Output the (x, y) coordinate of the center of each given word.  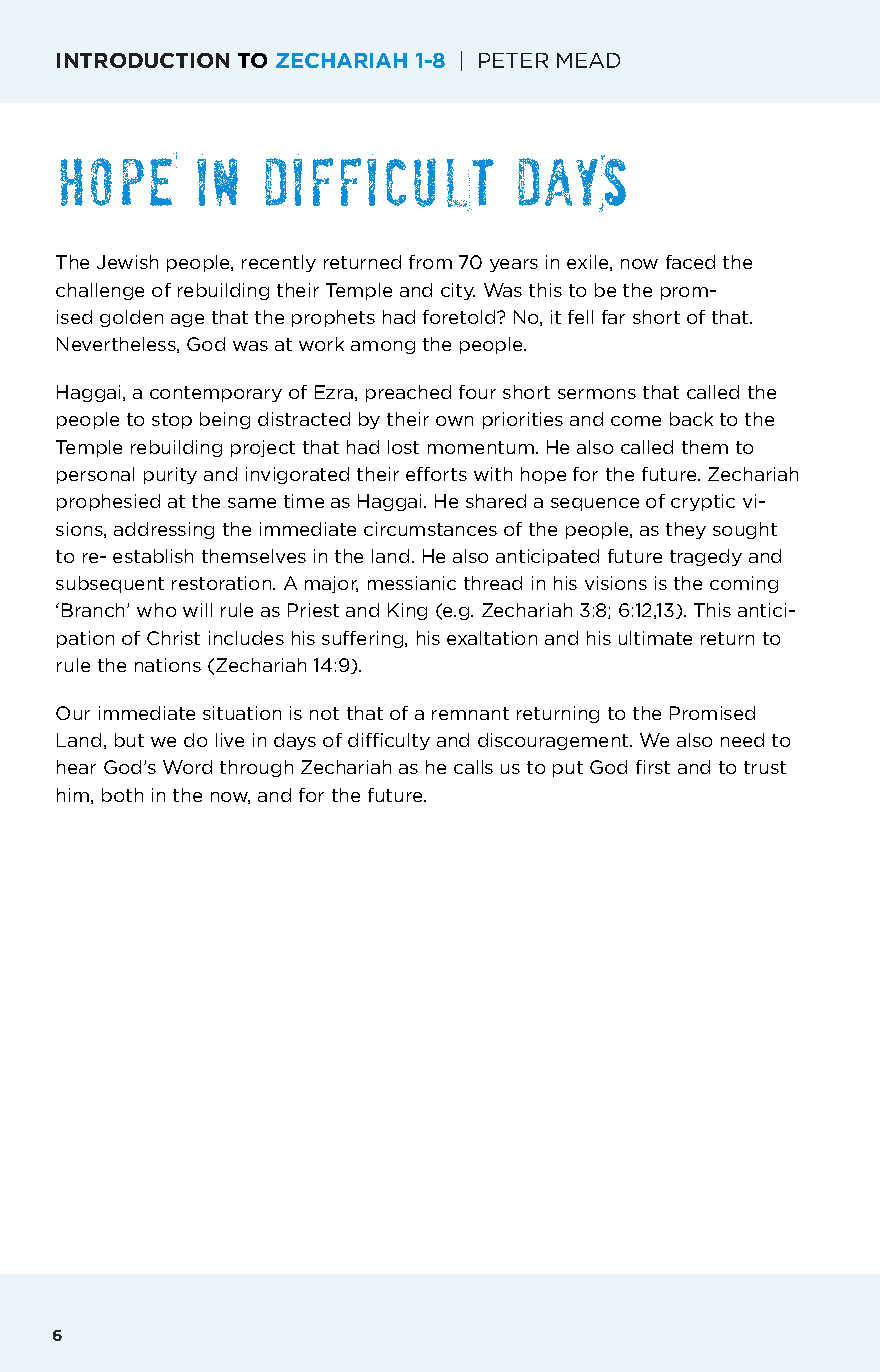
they (686, 530)
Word (187, 767)
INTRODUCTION (143, 60)
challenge (100, 291)
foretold (460, 317)
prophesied (108, 502)
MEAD (588, 60)
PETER (513, 60)
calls (473, 767)
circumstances (430, 529)
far (613, 317)
